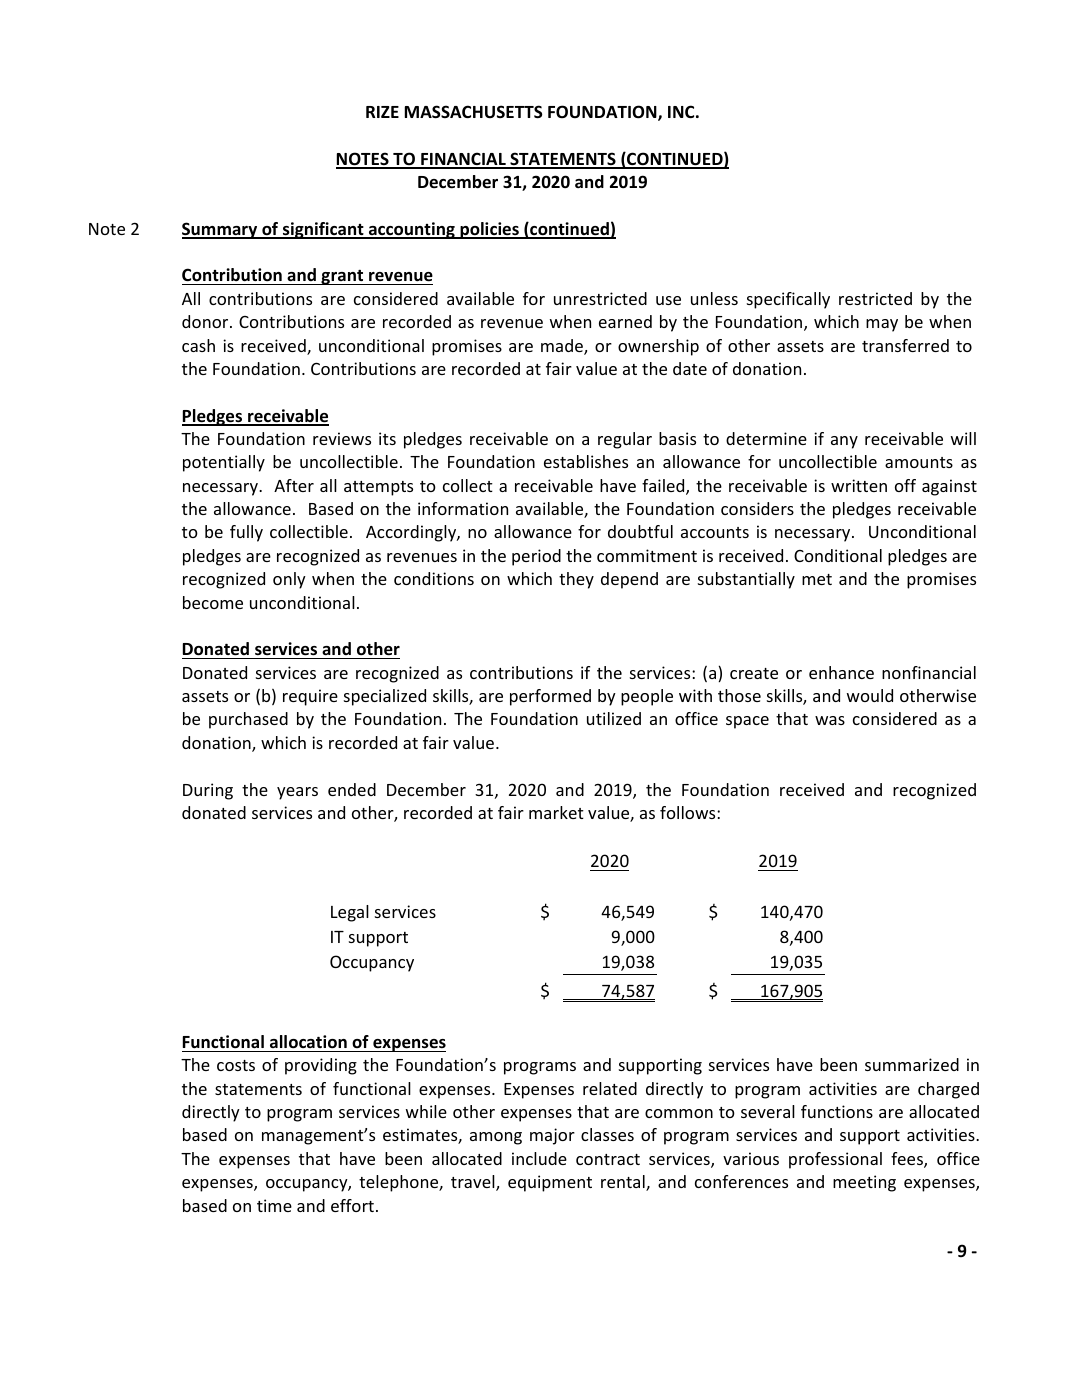 This screenshot has width=1065, height=1378. I want to click on specifically, so click(788, 300).
